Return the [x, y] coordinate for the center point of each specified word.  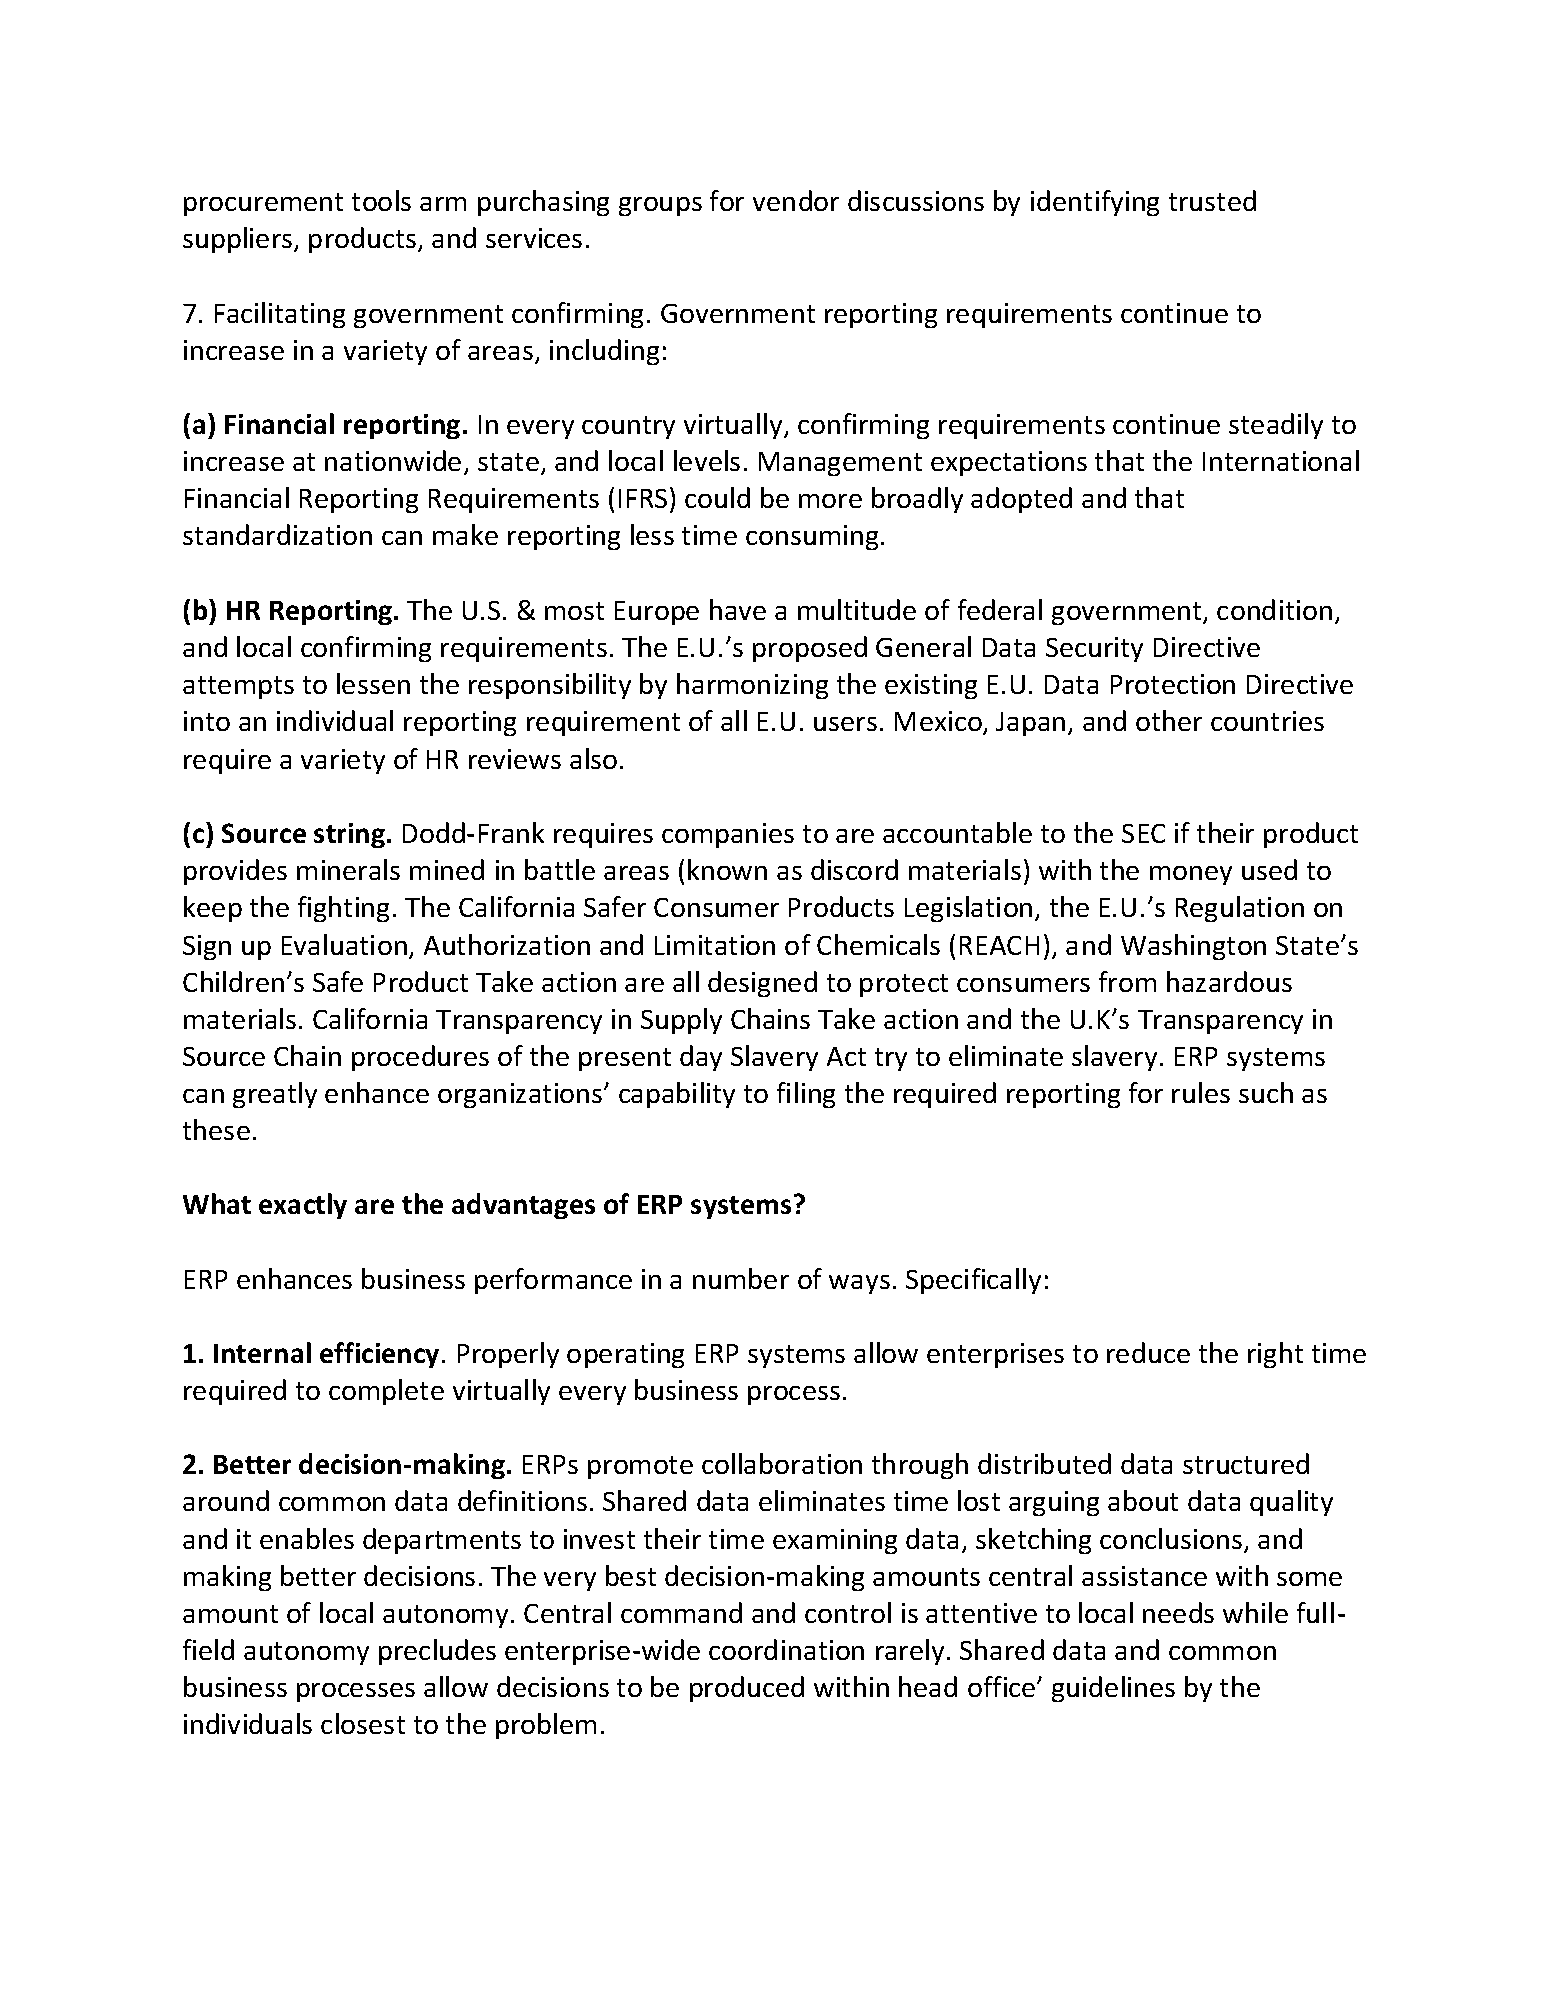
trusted [1212, 200]
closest [363, 1723]
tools [381, 200]
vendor [796, 200]
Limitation [715, 945]
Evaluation [344, 944]
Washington [1193, 947]
